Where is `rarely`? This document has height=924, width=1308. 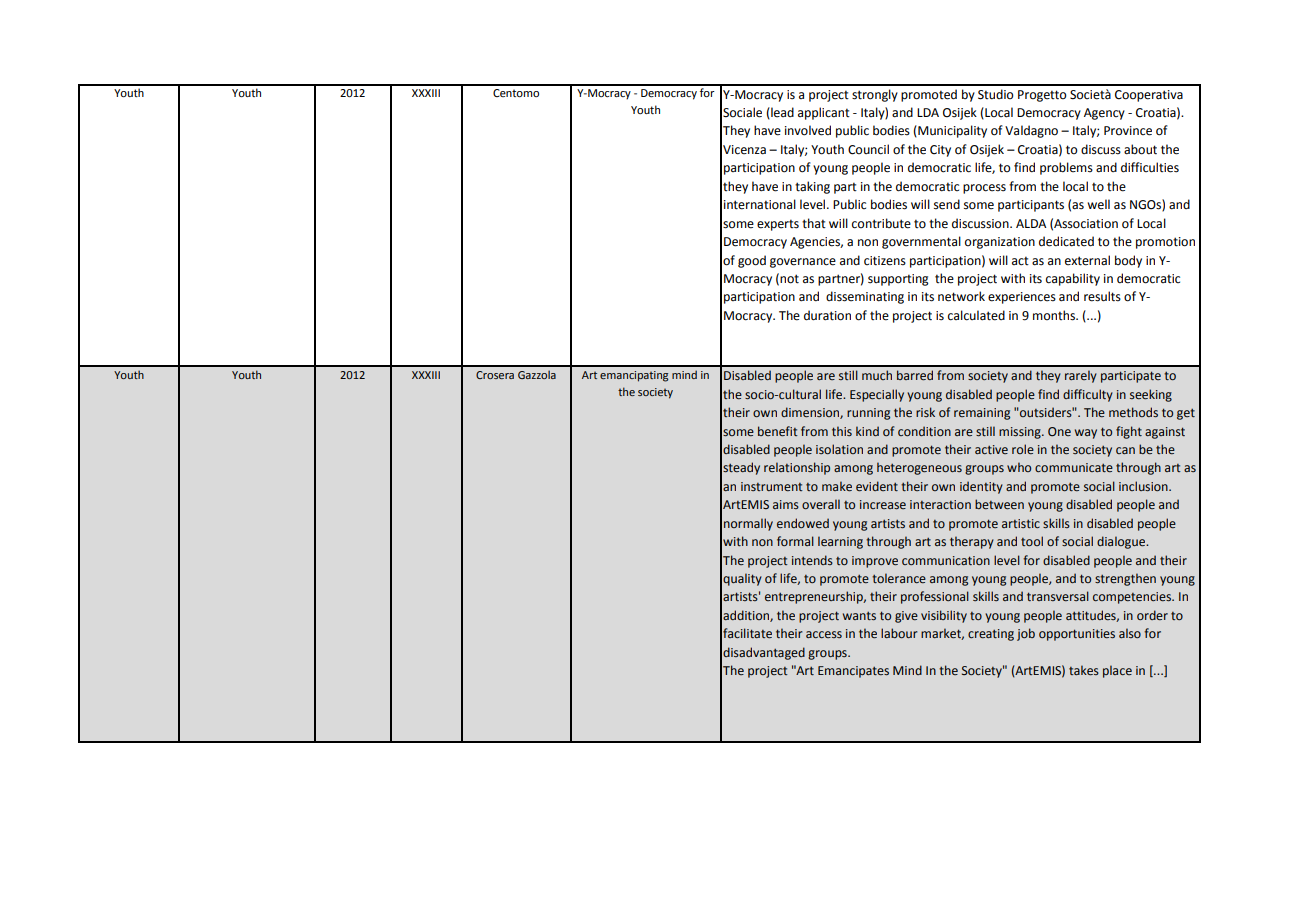
rarely is located at coordinates (1081, 376).
